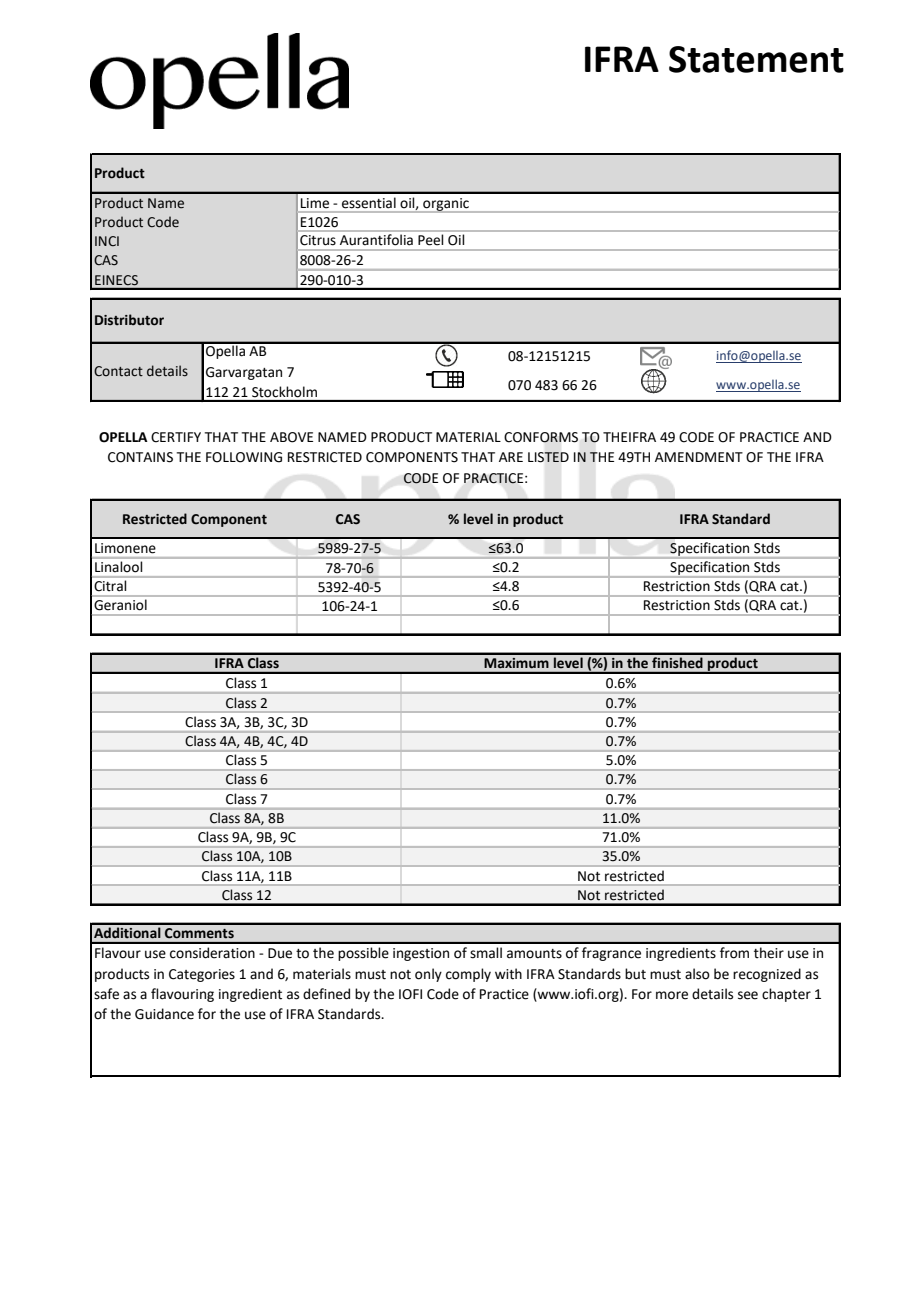 The height and width of the document is (1308, 924). I want to click on organic, so click(446, 205).
